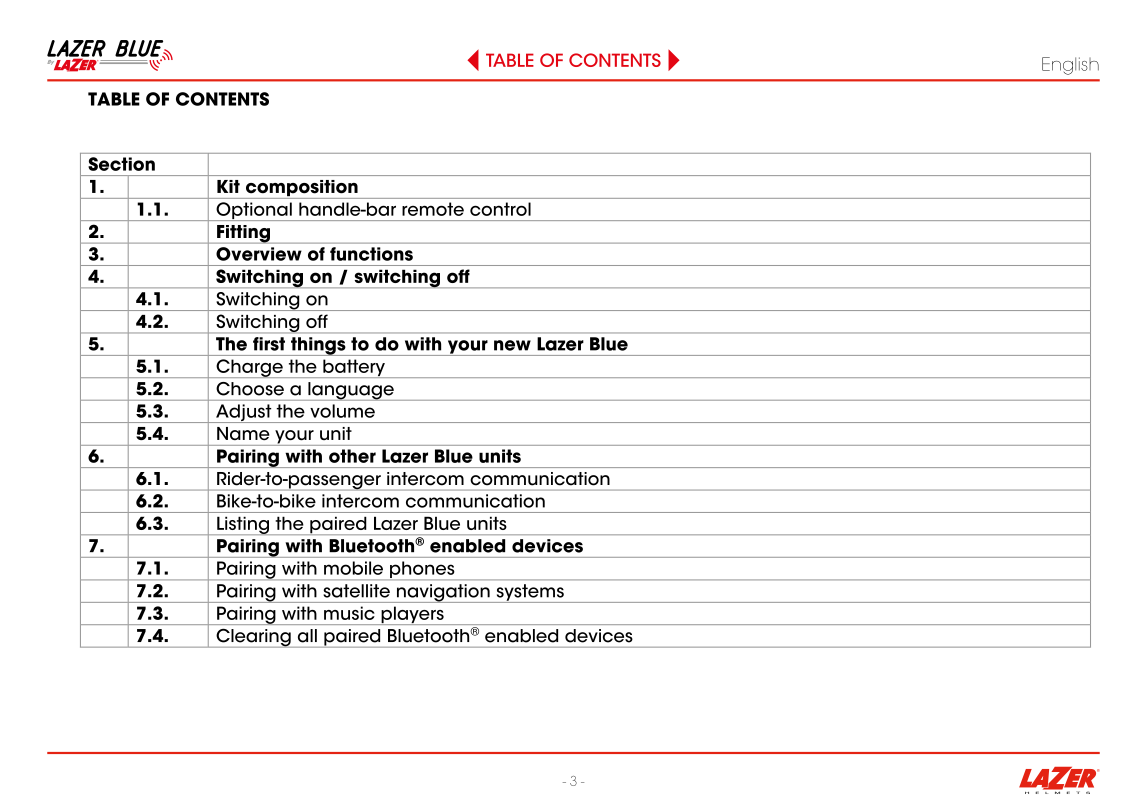 The height and width of the document is (807, 1147). Describe the element at coordinates (269, 344) in the document. I see `first` at that location.
